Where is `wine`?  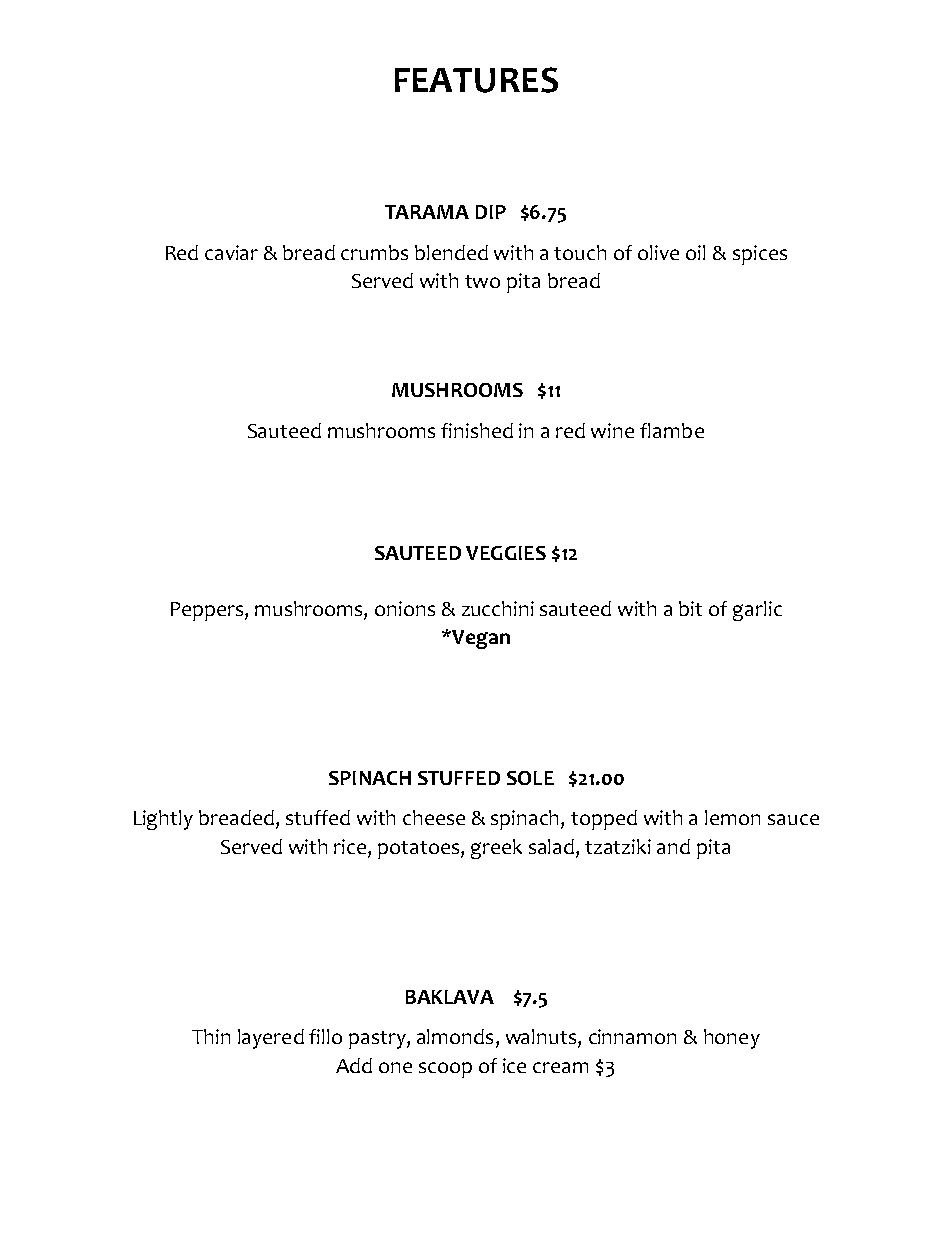 wine is located at coordinates (612, 430).
